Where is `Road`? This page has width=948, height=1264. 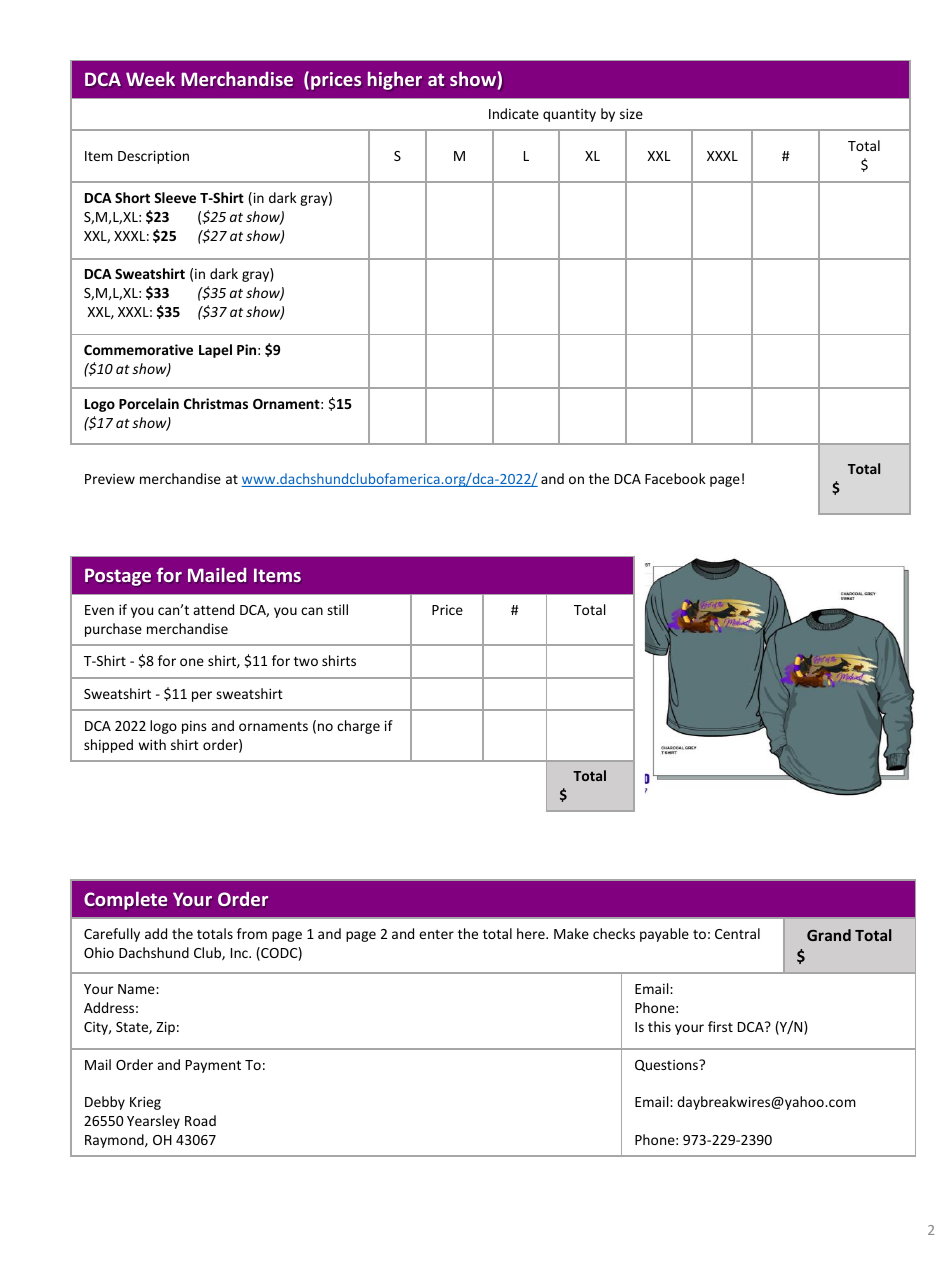
Road is located at coordinates (200, 1120).
